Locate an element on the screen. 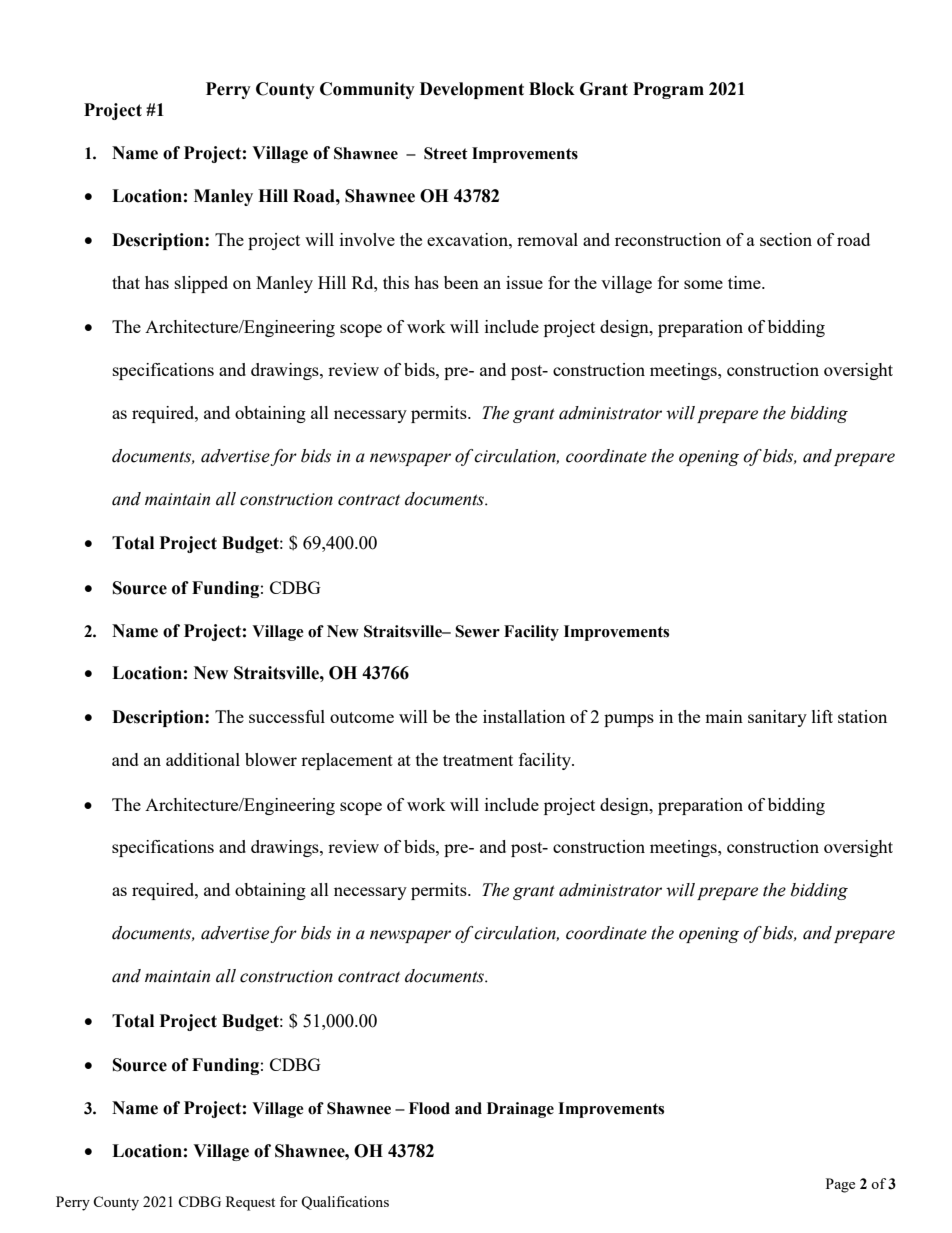 The height and width of the screenshot is (1233, 952). successful is located at coordinates (287, 716).
